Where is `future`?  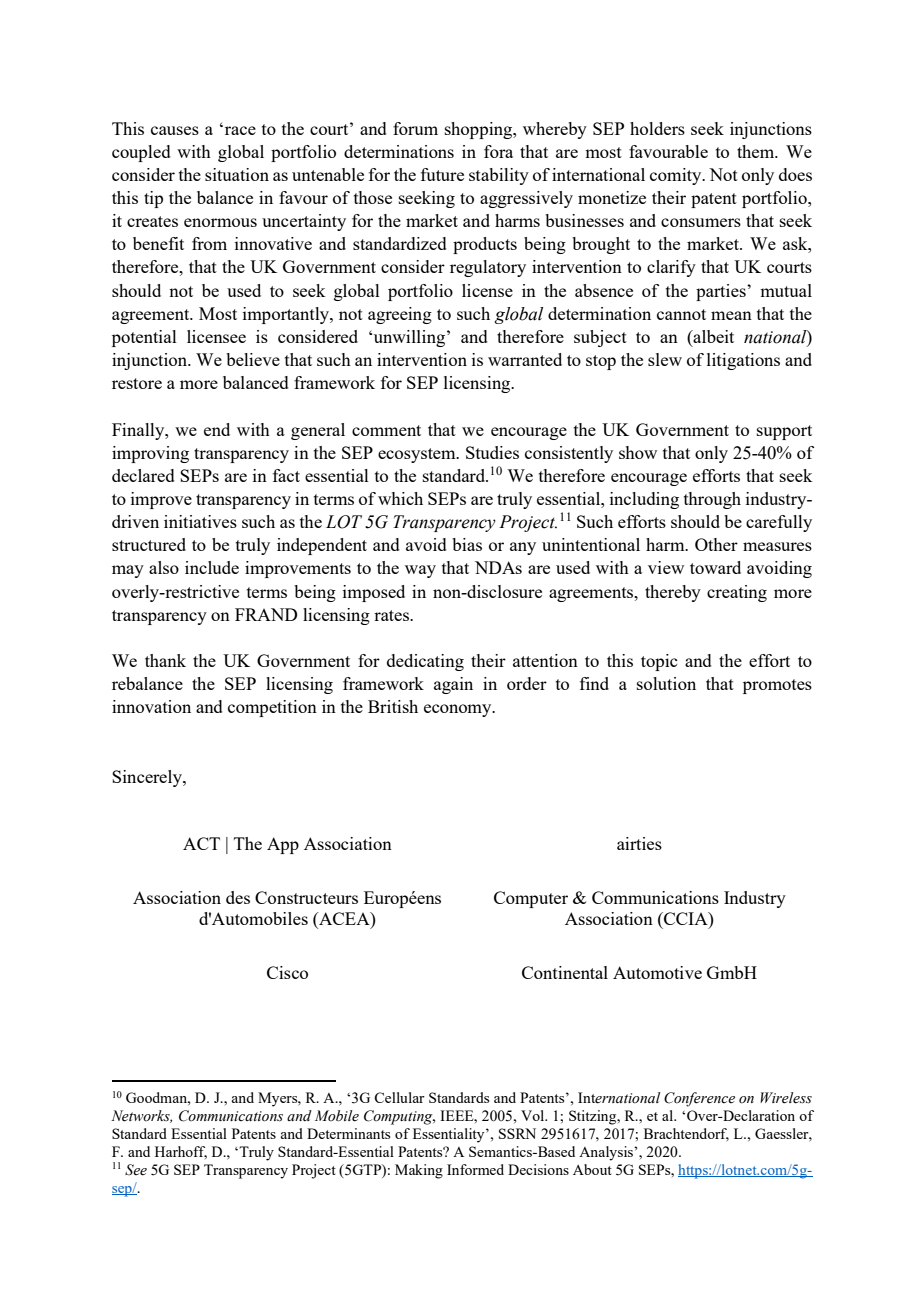 future is located at coordinates (442, 174).
